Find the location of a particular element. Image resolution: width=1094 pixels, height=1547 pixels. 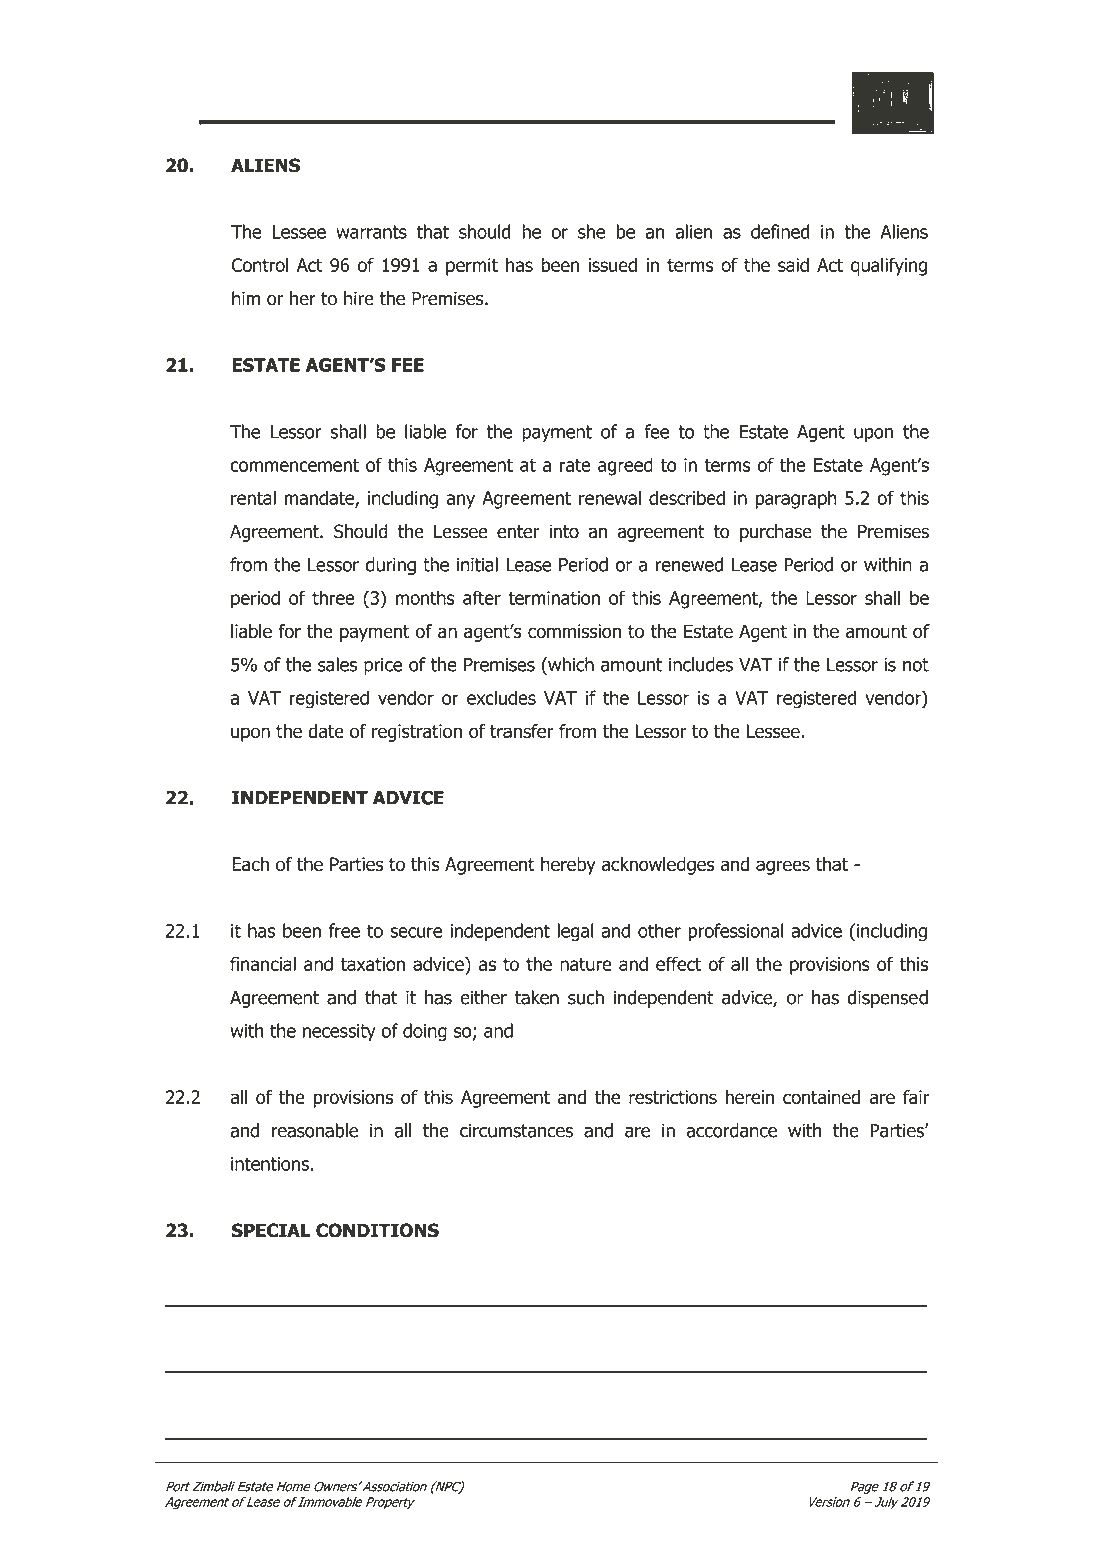

hereby is located at coordinates (568, 866).
